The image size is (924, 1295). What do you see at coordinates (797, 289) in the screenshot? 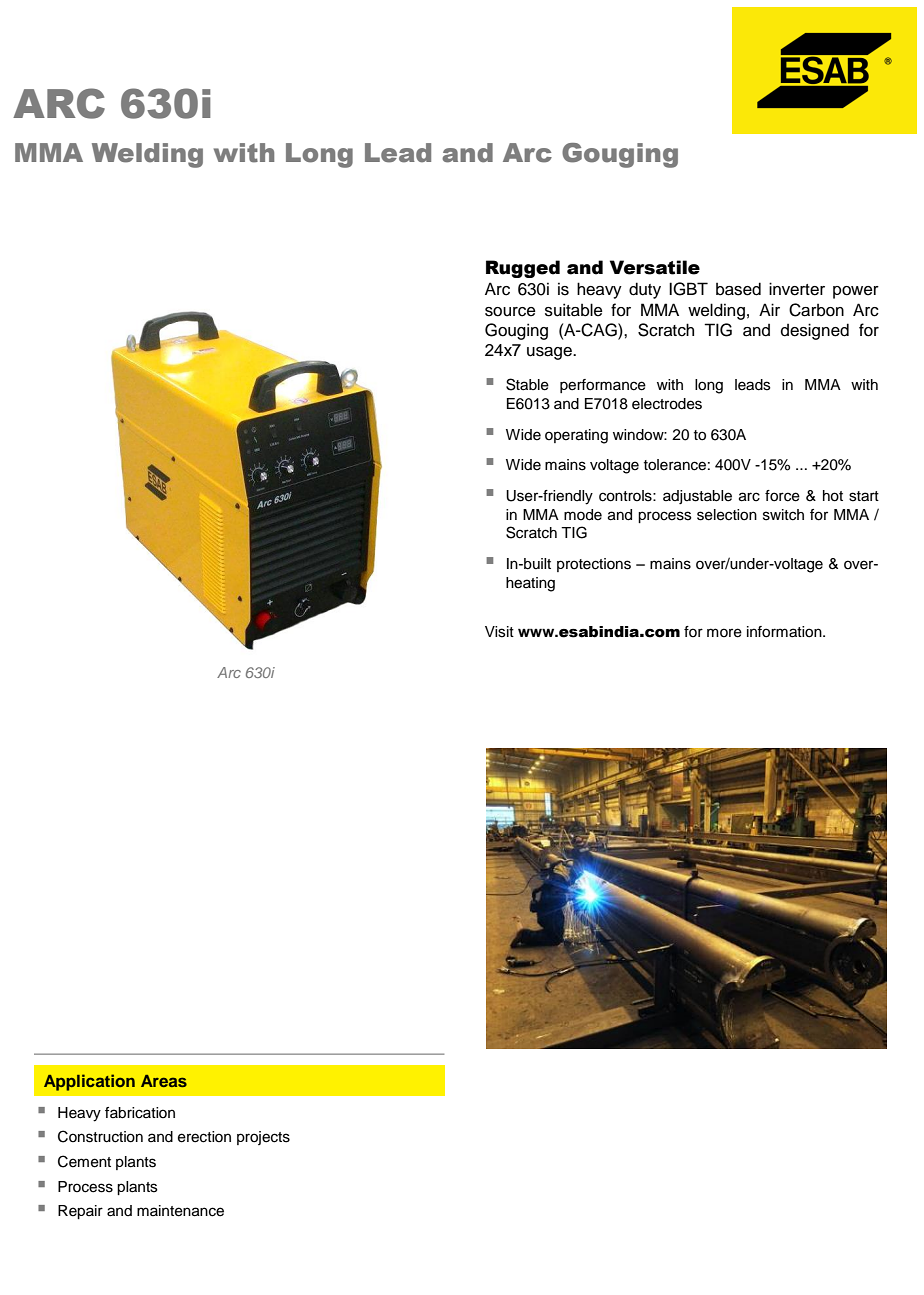
I see `inverter` at bounding box center [797, 289].
